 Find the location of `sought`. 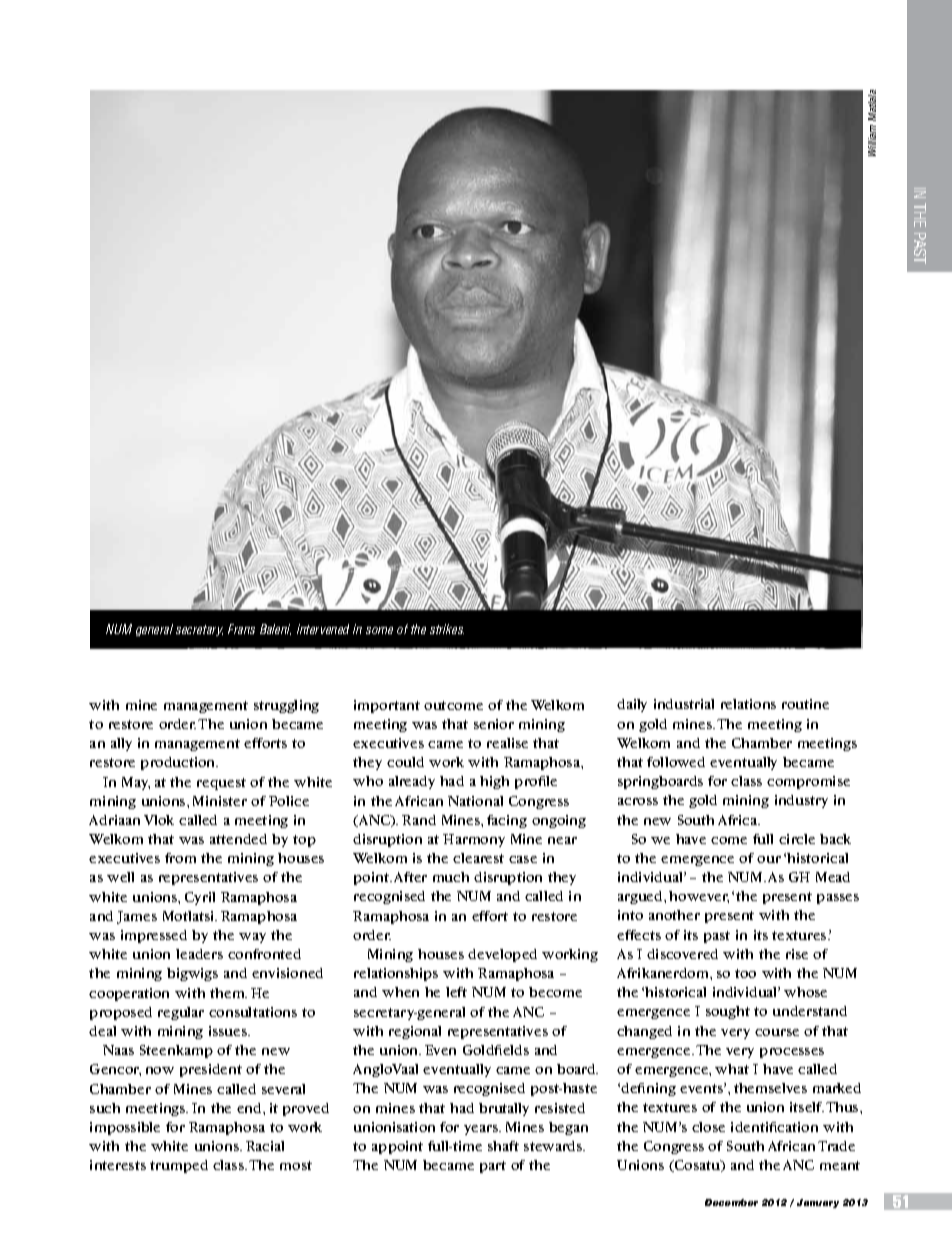

sought is located at coordinates (728, 1012).
